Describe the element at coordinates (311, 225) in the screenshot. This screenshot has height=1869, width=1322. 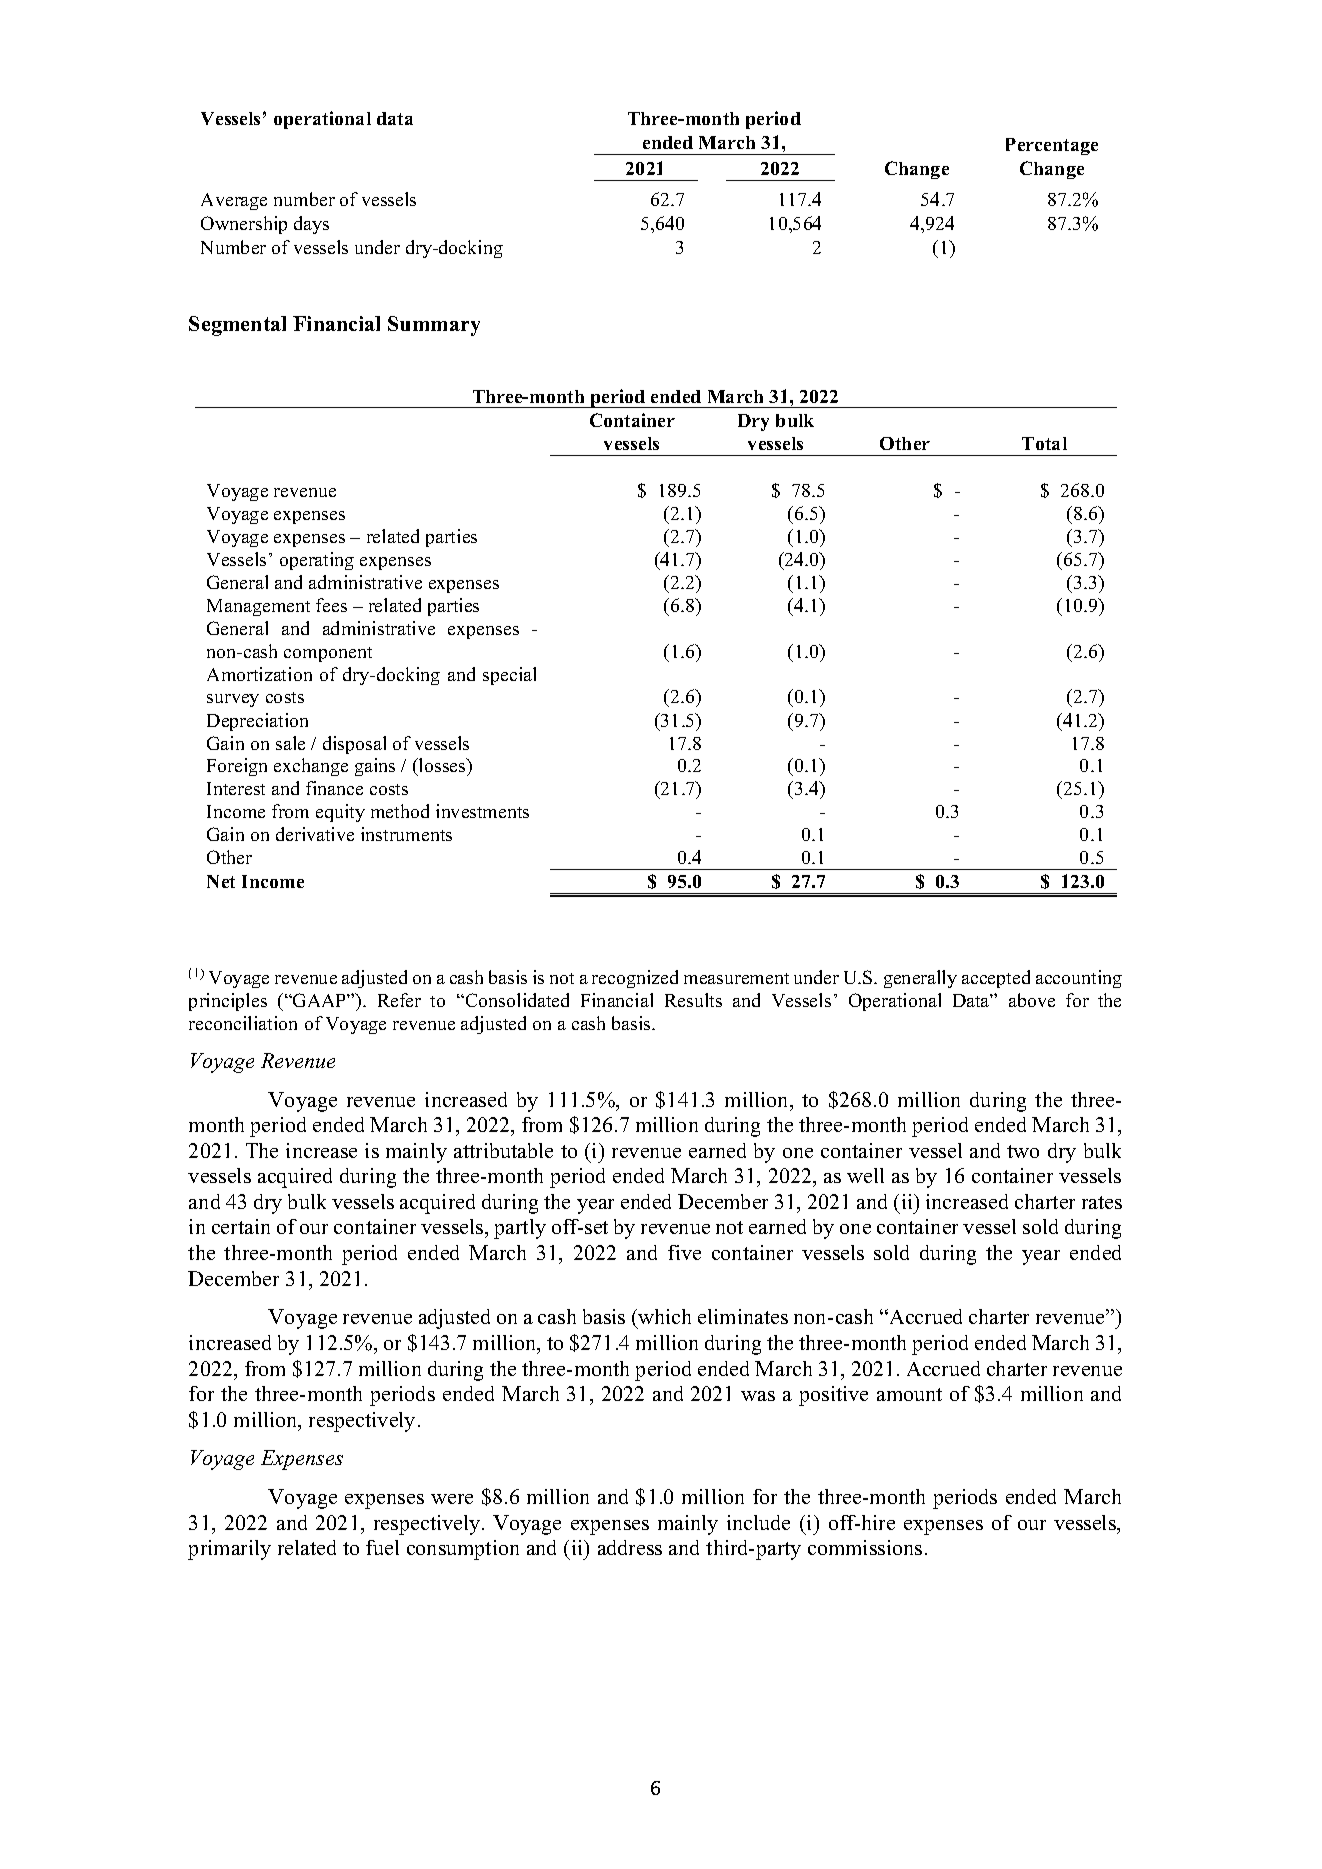
I see `days` at that location.
